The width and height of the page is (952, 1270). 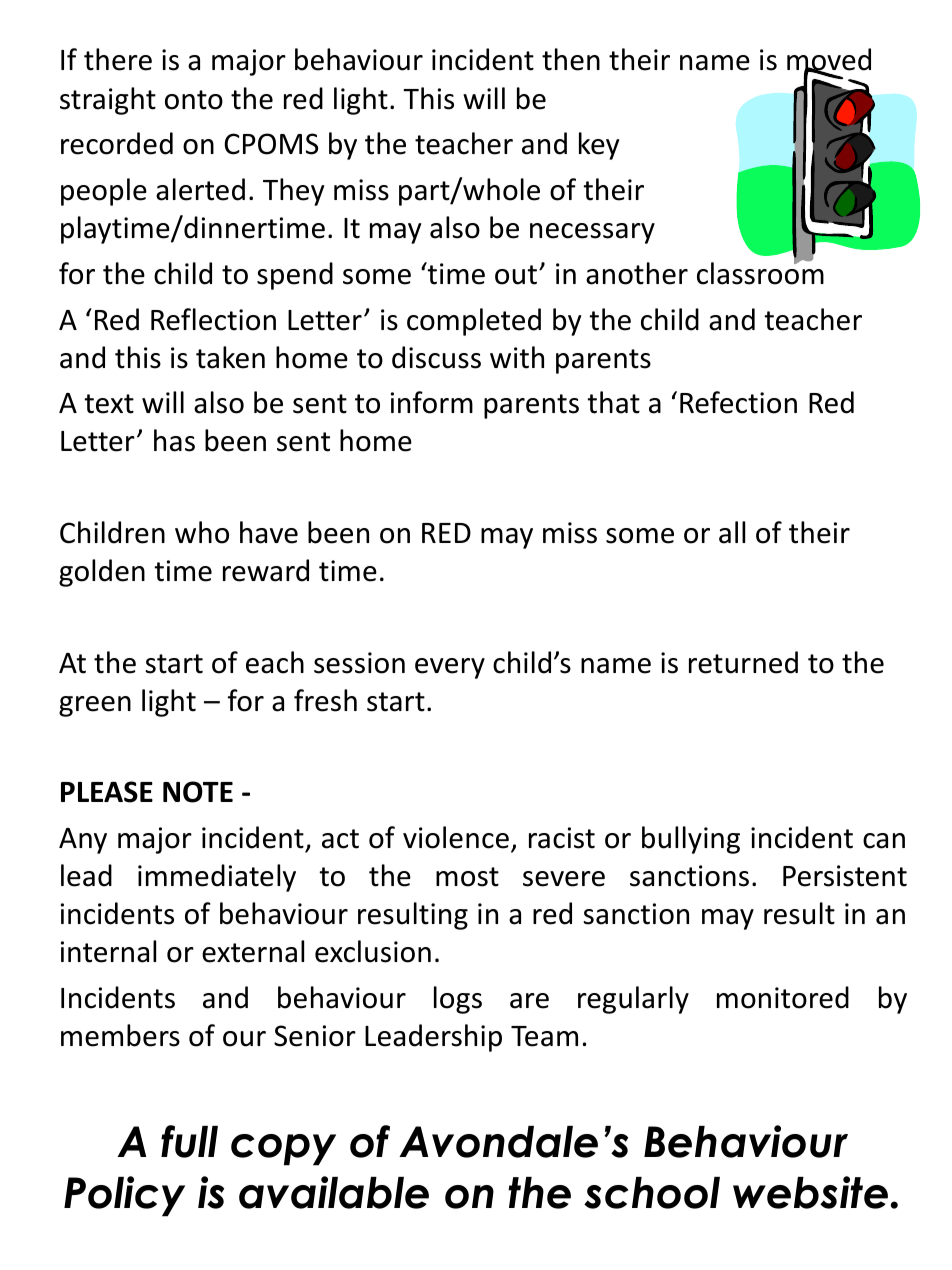 What do you see at coordinates (189, 1141) in the page?
I see `full` at bounding box center [189, 1141].
